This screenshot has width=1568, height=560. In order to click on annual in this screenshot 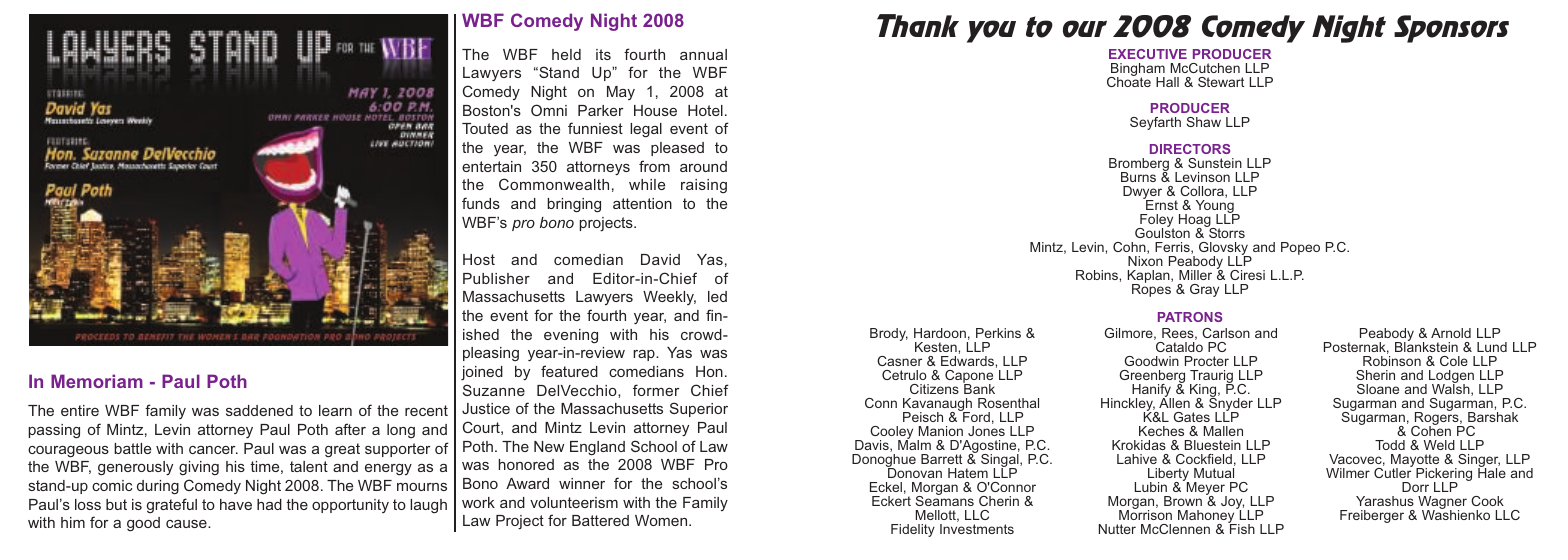, I will do `click(703, 54)`.
